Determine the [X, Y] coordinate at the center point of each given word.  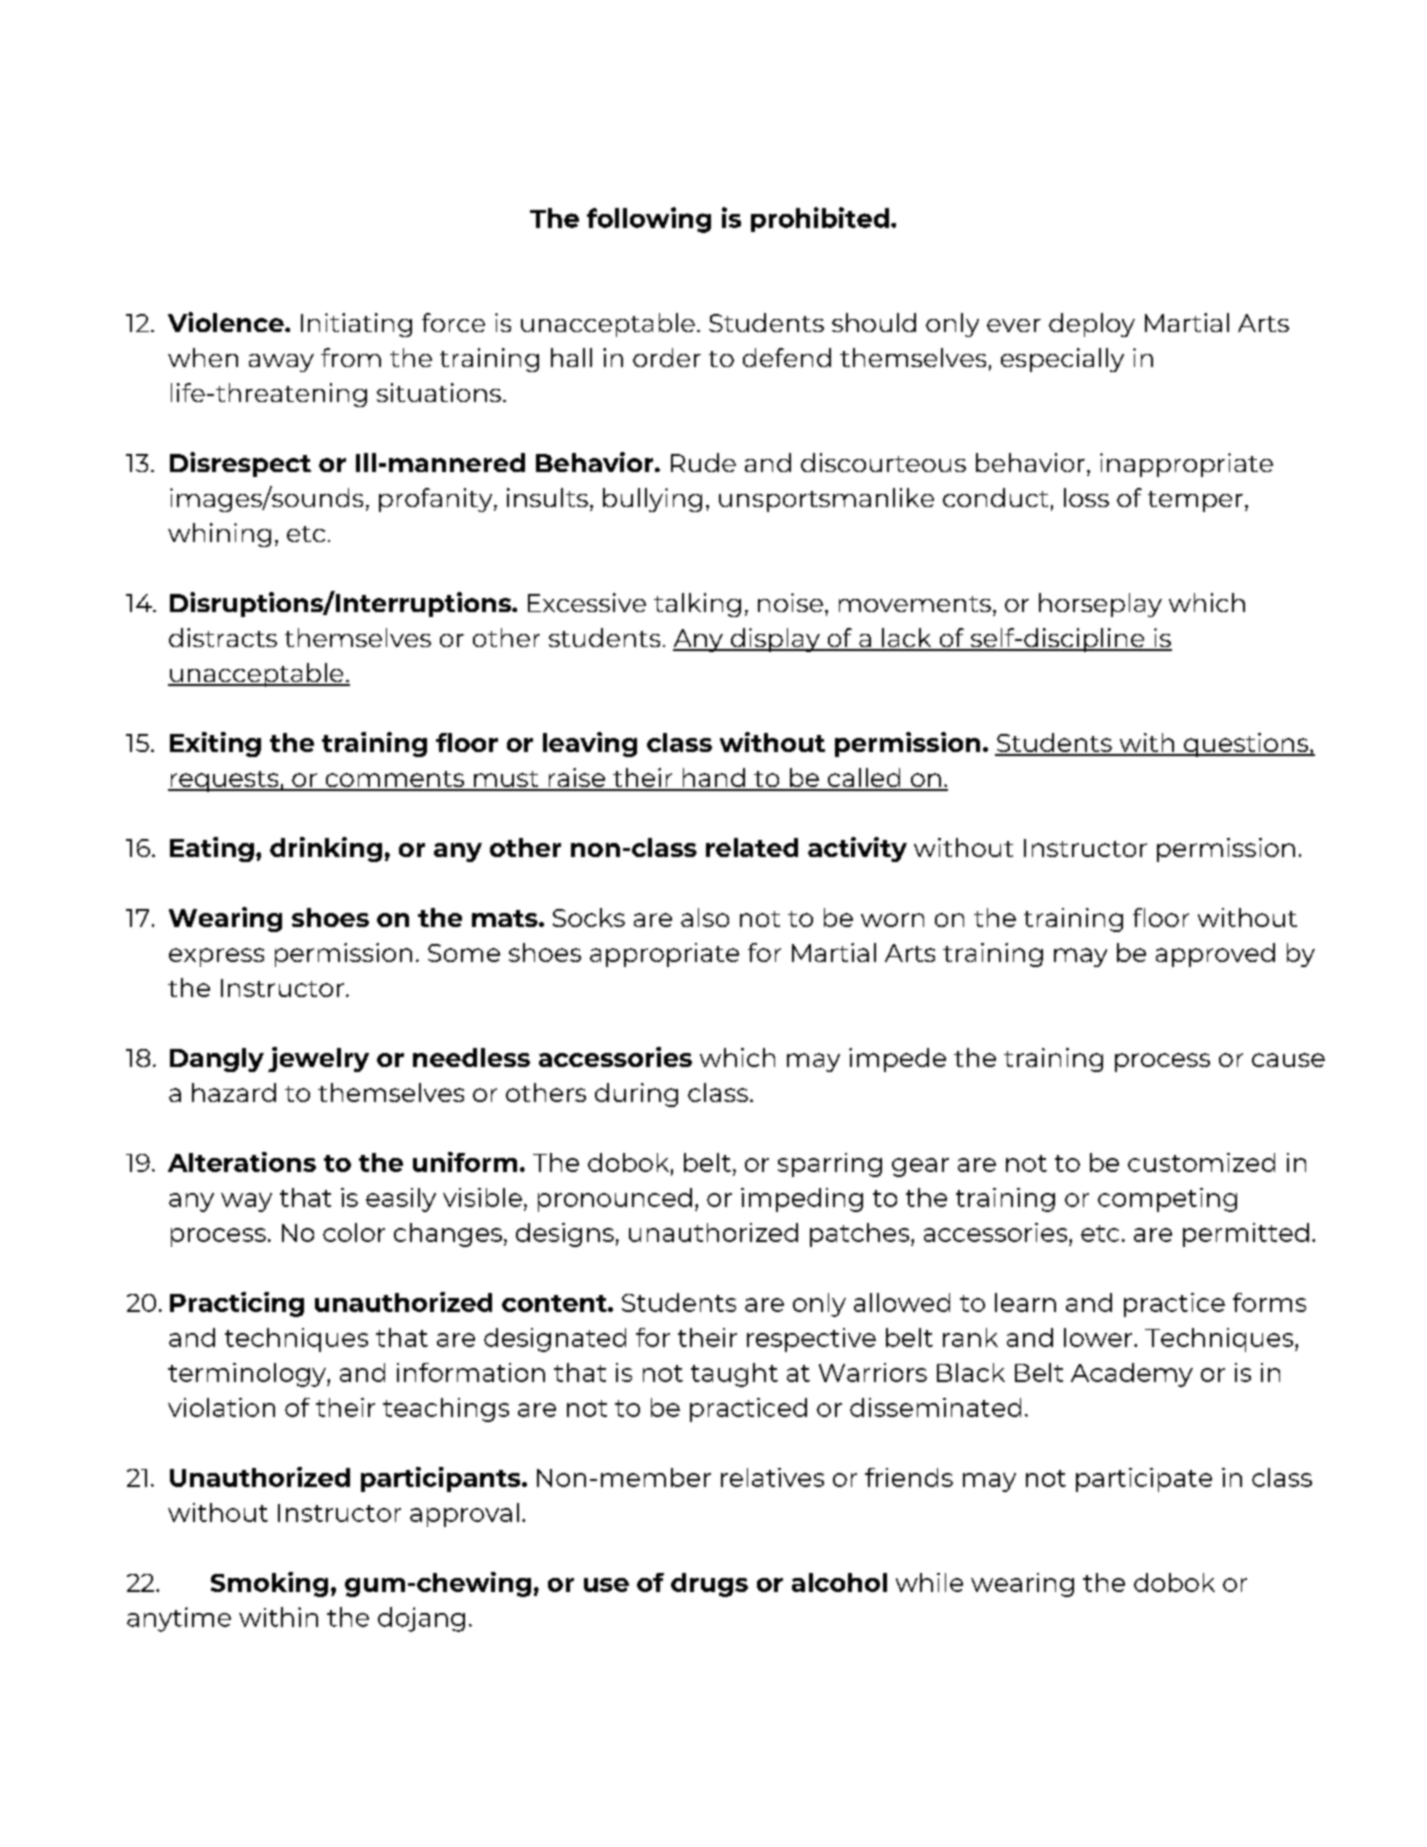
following [649, 220]
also [705, 917]
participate [1144, 1480]
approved [1215, 955]
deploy [1092, 325]
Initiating [356, 325]
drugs [709, 1585]
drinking [326, 849]
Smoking [269, 1584]
